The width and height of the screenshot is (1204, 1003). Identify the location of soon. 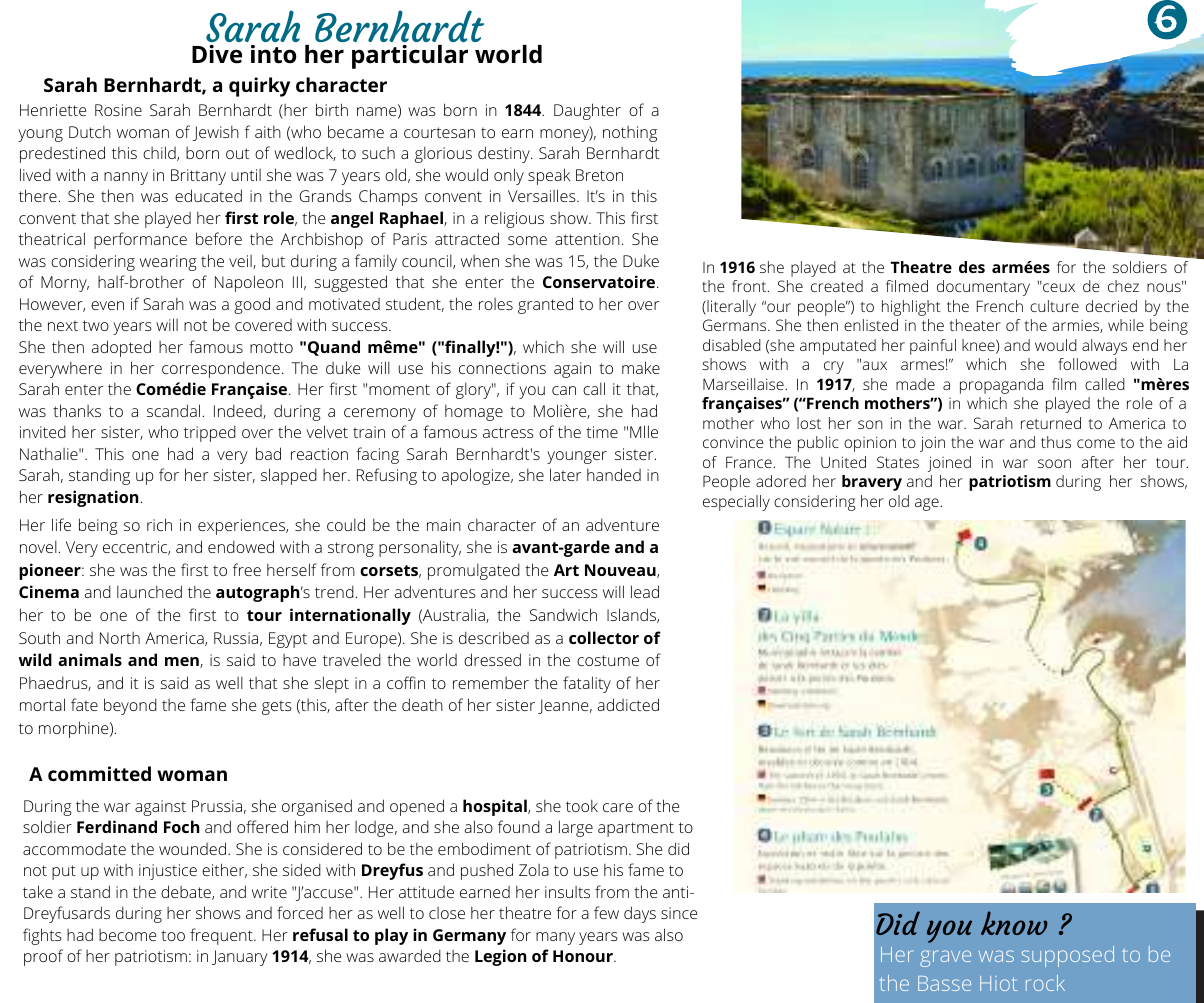
(1054, 463).
